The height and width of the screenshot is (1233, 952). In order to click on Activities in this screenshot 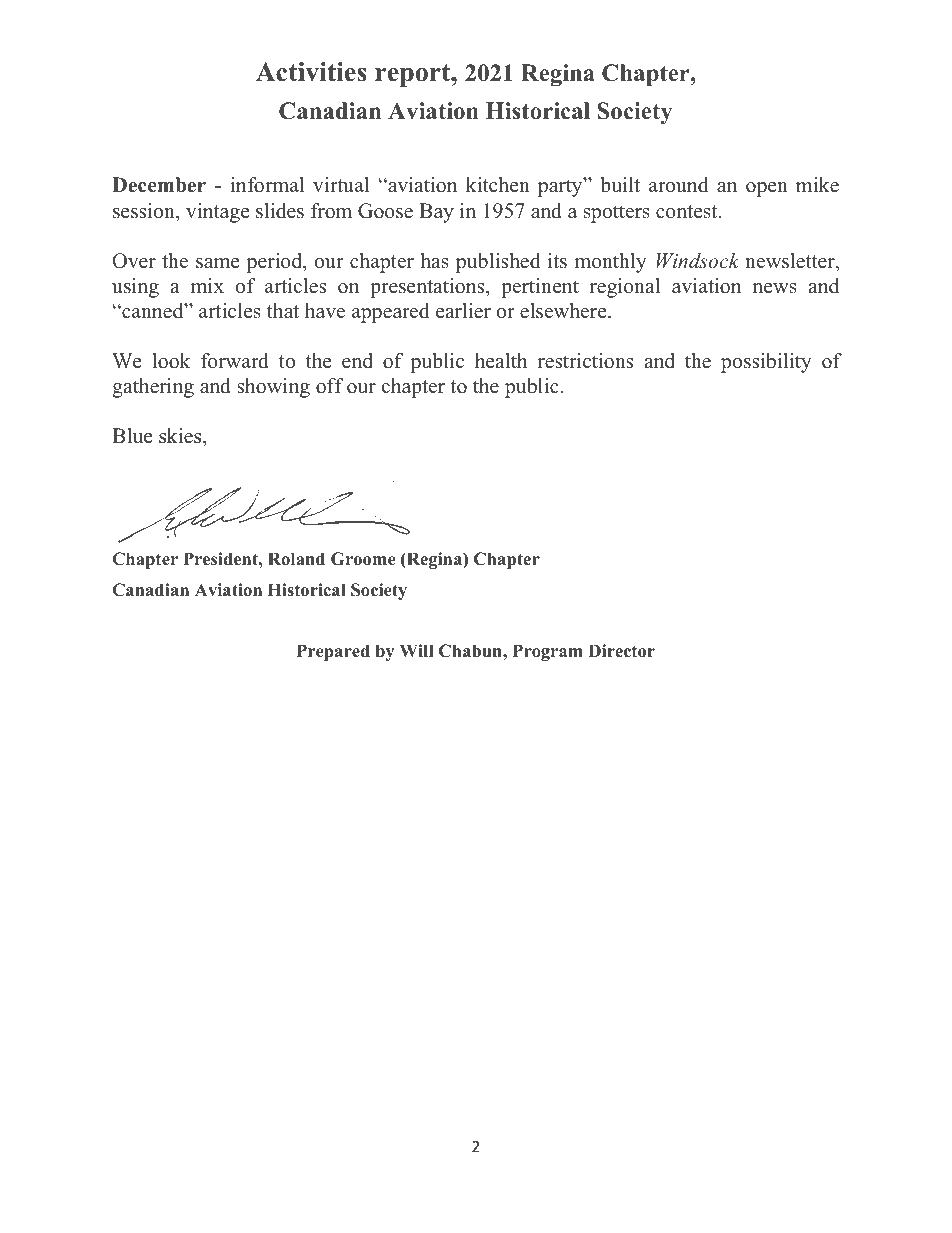, I will do `click(311, 72)`.
